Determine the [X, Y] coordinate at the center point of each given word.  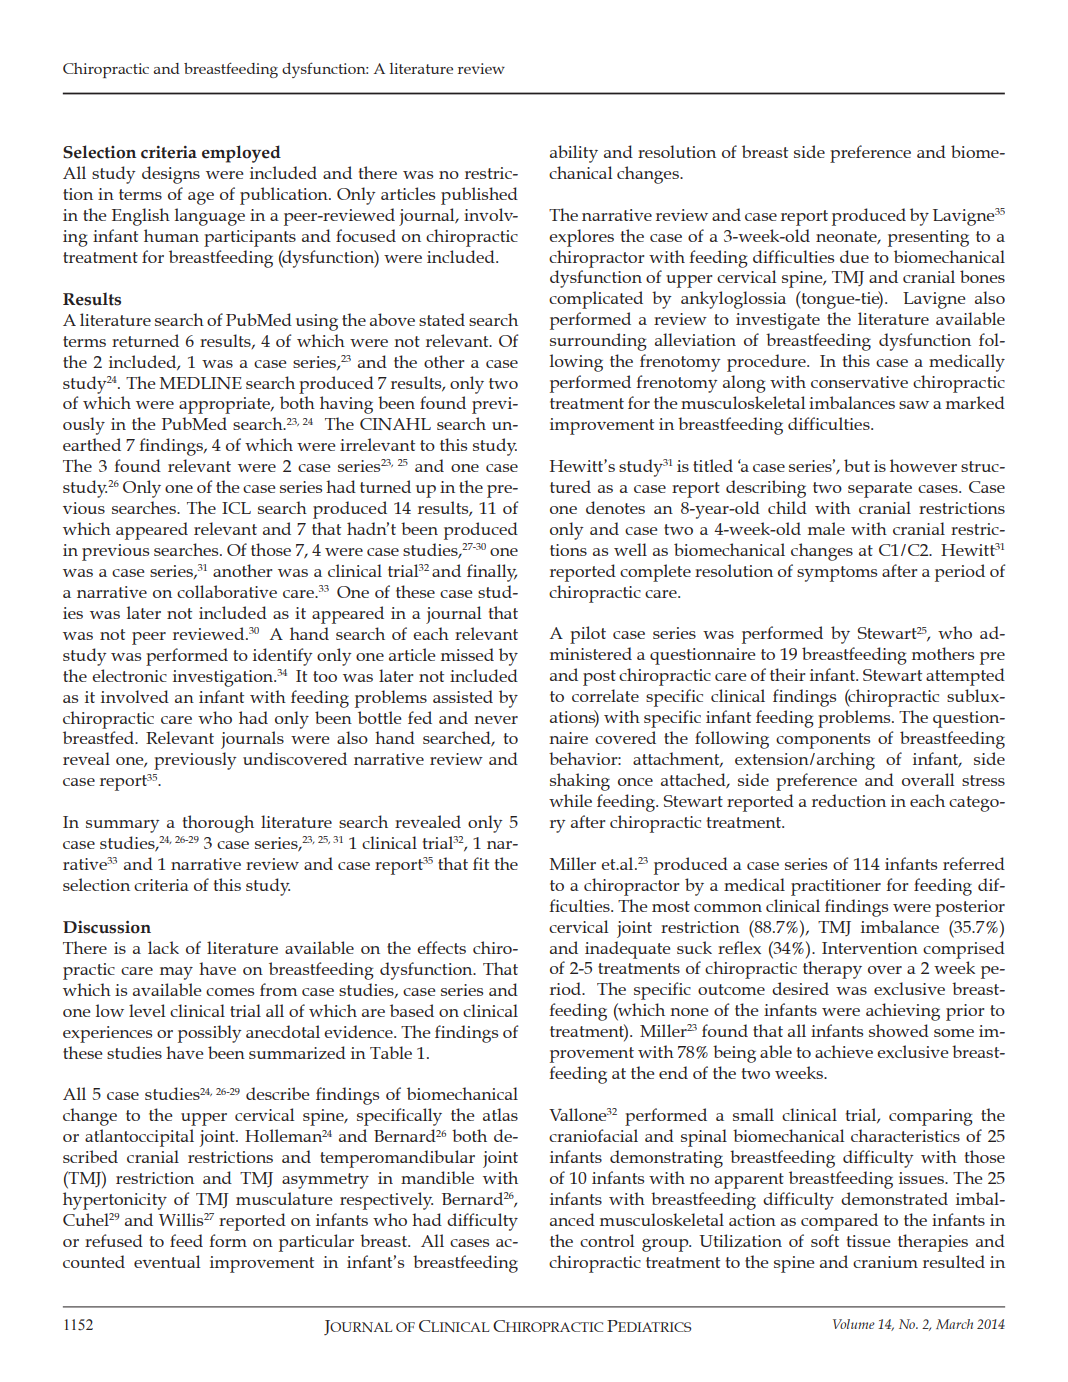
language [210, 217]
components [823, 741]
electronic [129, 675]
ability [574, 154]
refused [114, 1240]
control [607, 1240]
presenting [928, 238]
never [496, 720]
